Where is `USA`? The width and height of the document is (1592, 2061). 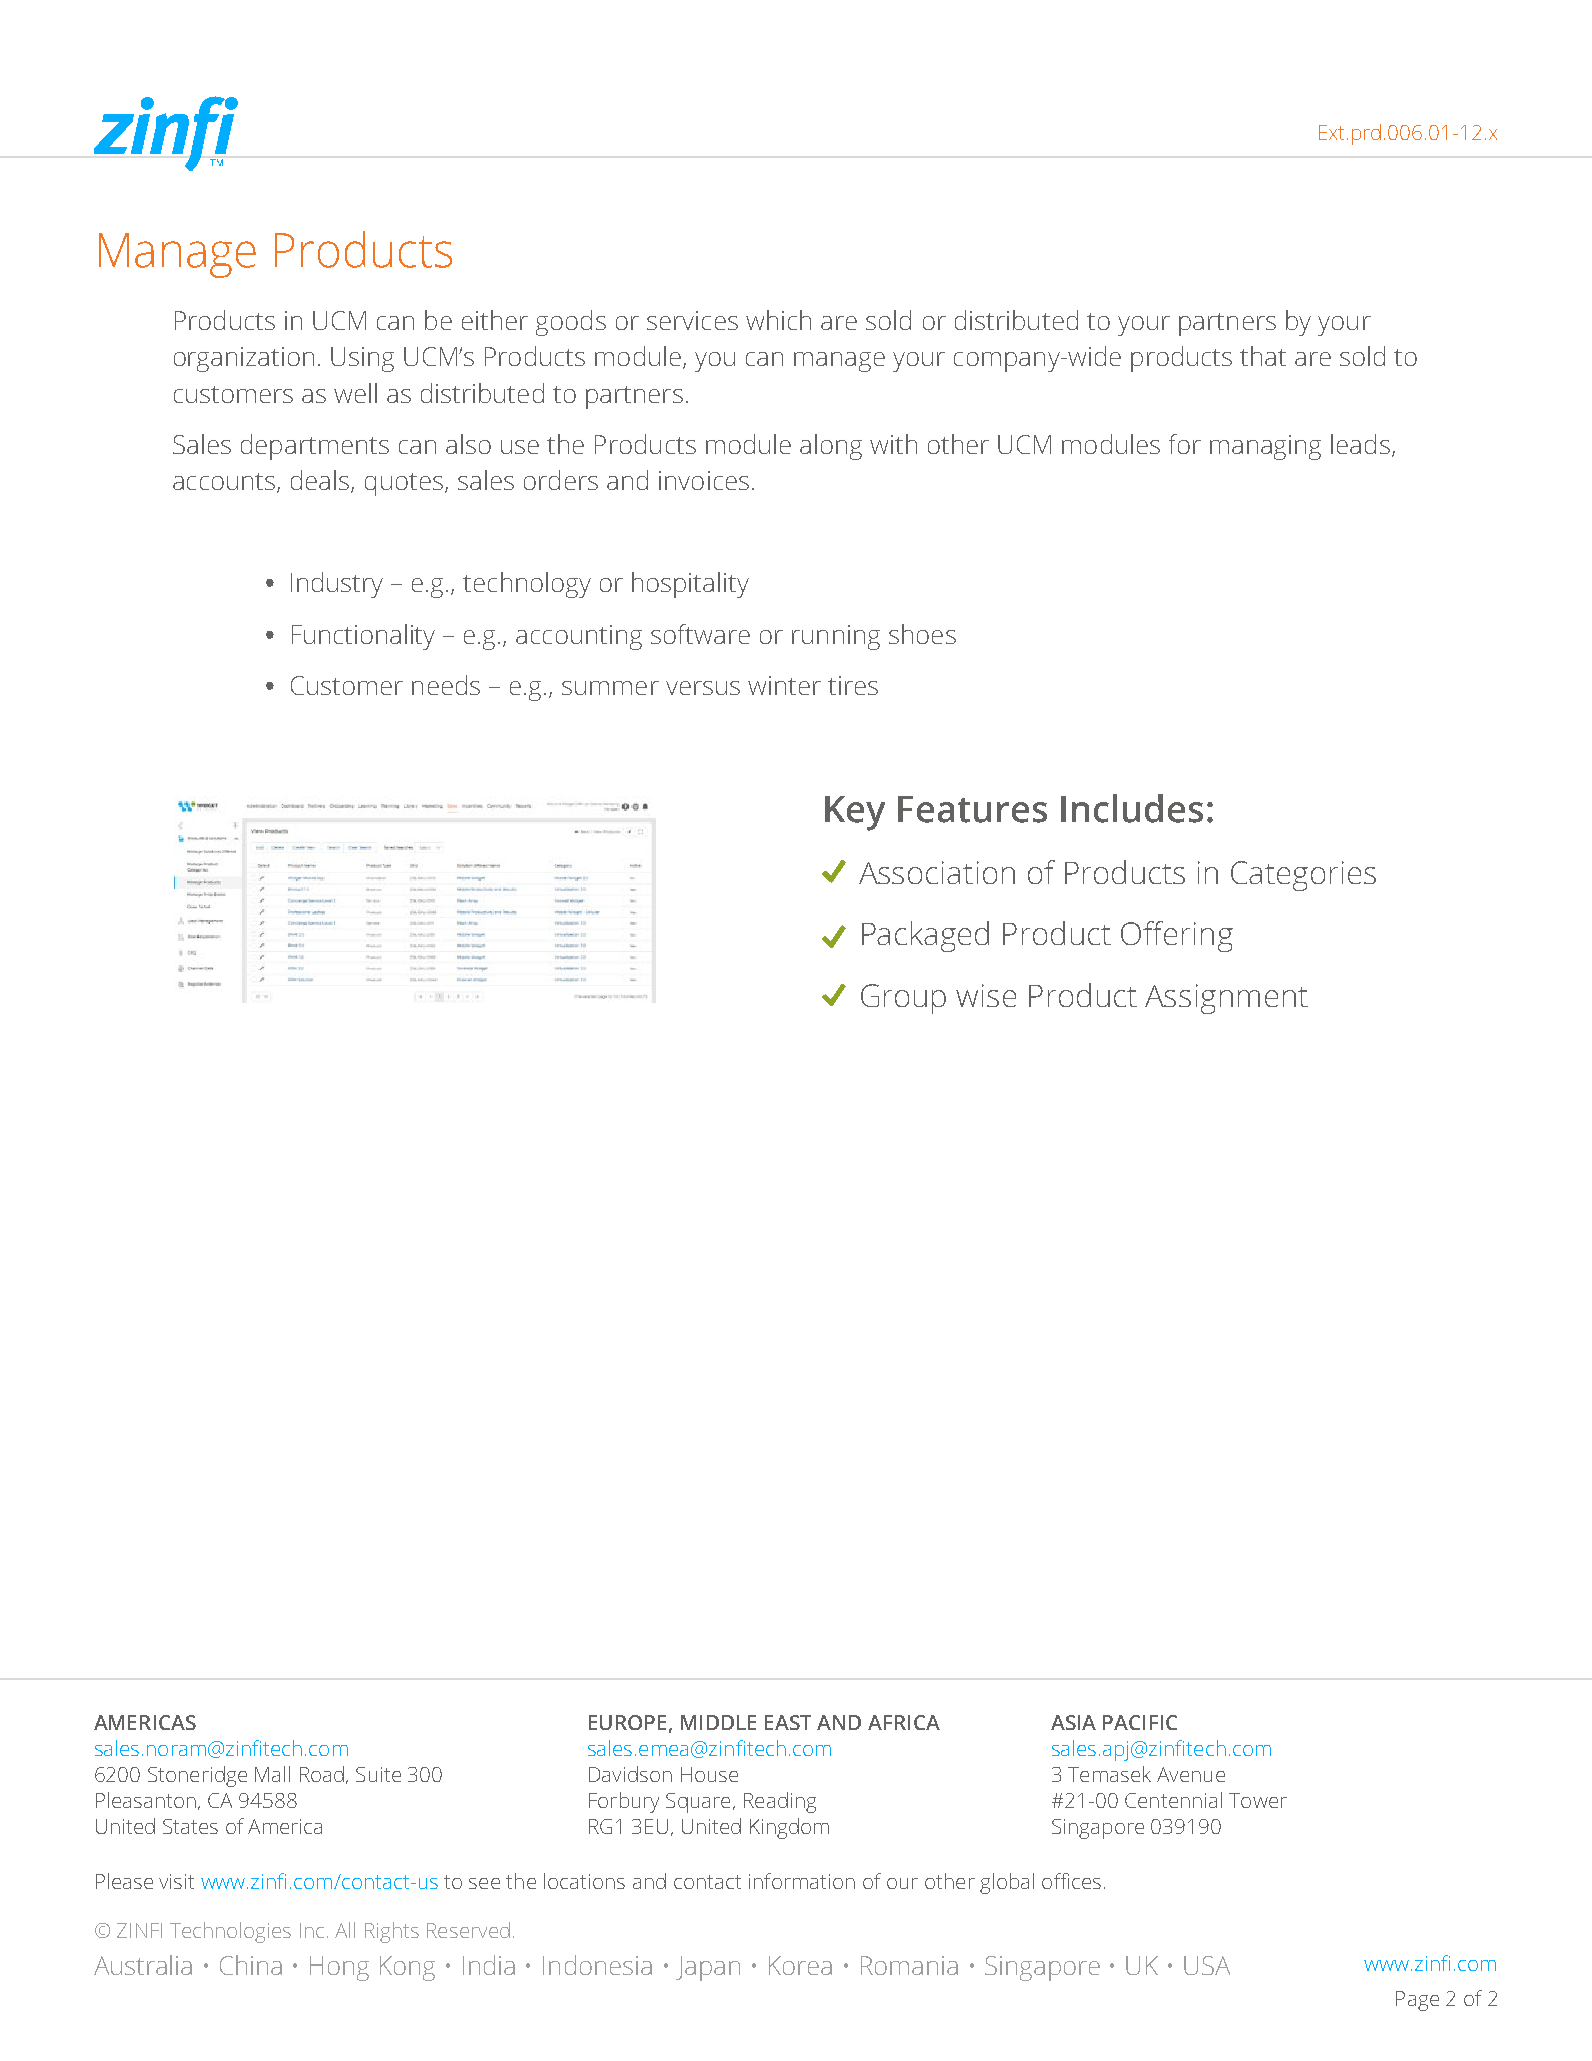
USA is located at coordinates (1207, 1965).
